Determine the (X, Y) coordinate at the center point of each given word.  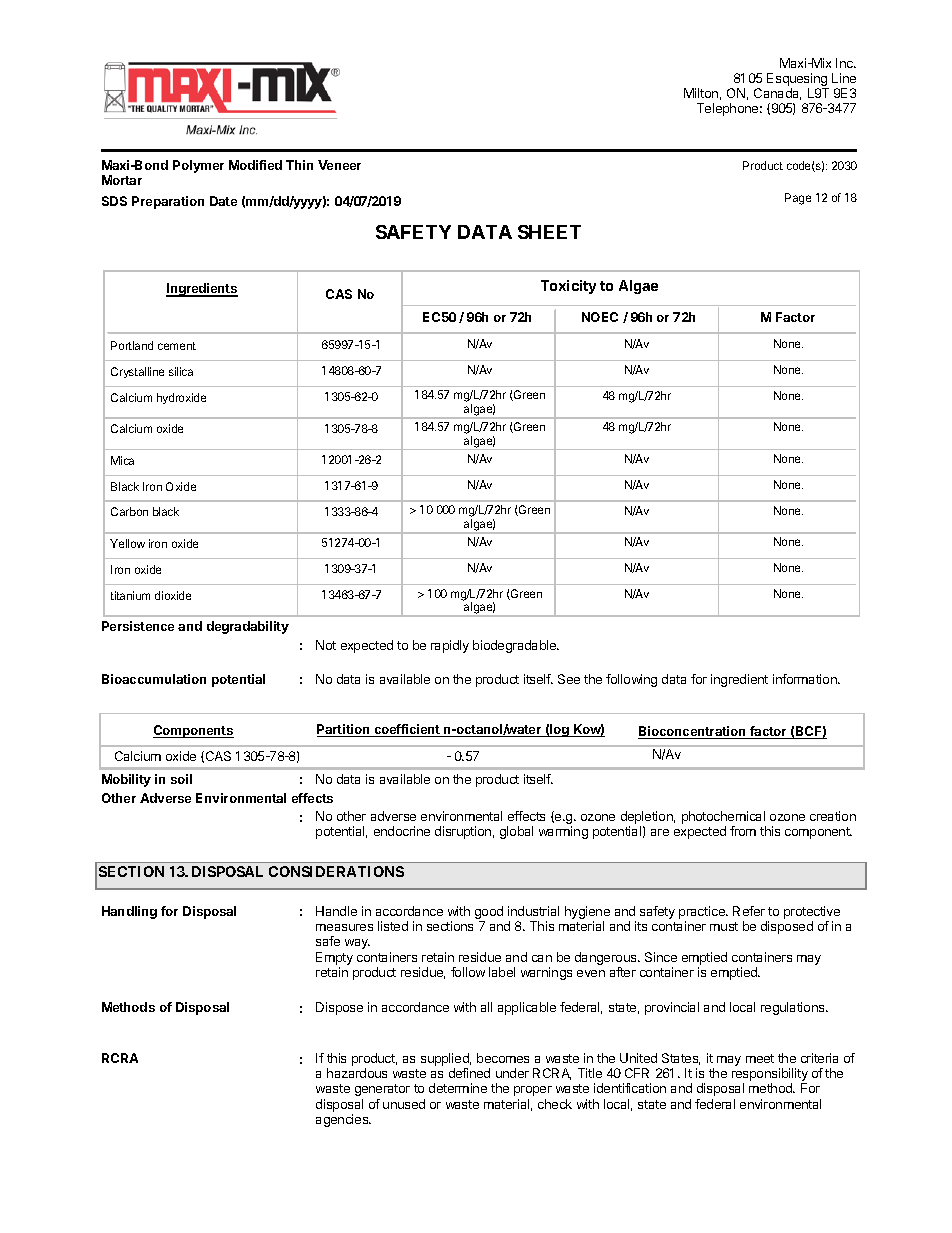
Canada (777, 94)
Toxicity (568, 287)
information (806, 679)
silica (181, 371)
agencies (343, 1120)
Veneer (339, 165)
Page (798, 199)
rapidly (450, 646)
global (516, 832)
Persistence (138, 626)
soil (181, 779)
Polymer (198, 166)
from (743, 831)
